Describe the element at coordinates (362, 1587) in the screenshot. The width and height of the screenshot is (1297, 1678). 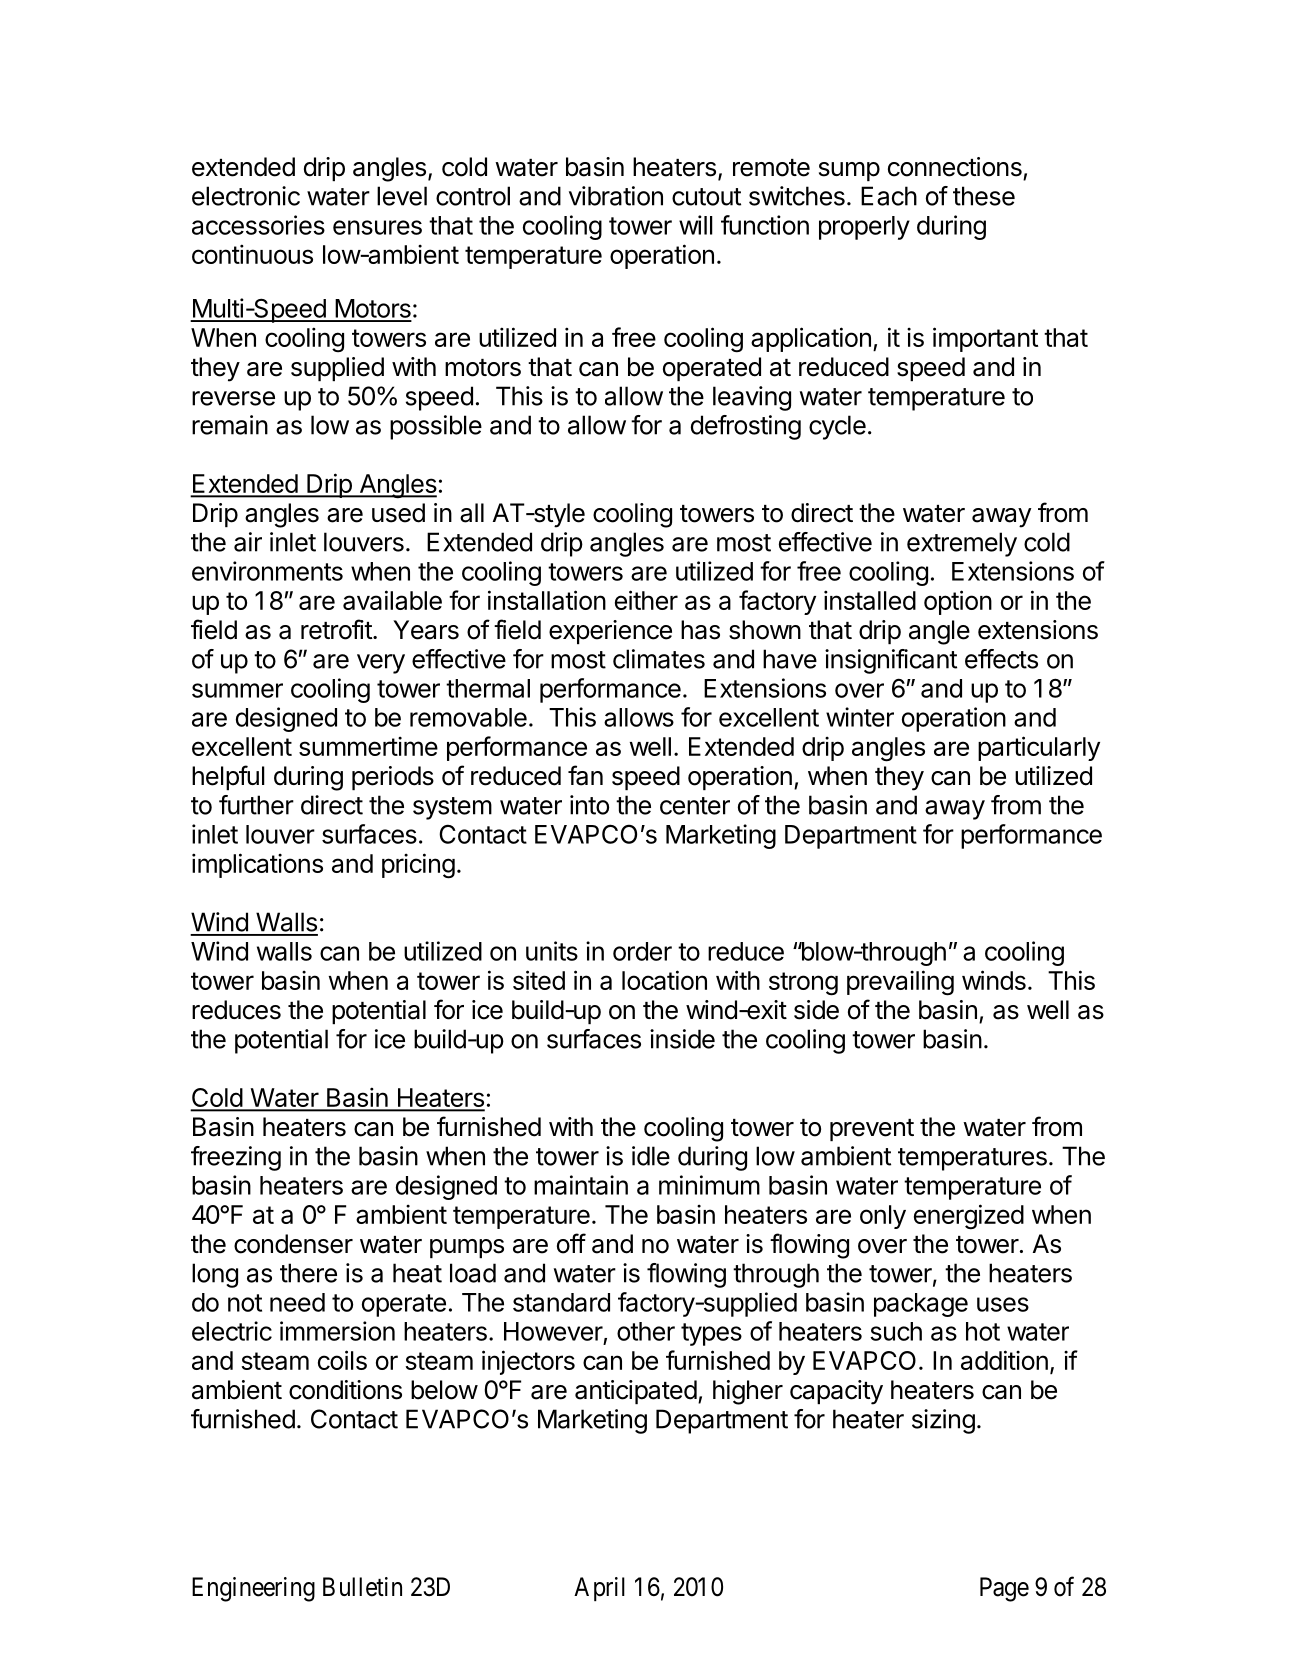
I see `Bulletin` at that location.
